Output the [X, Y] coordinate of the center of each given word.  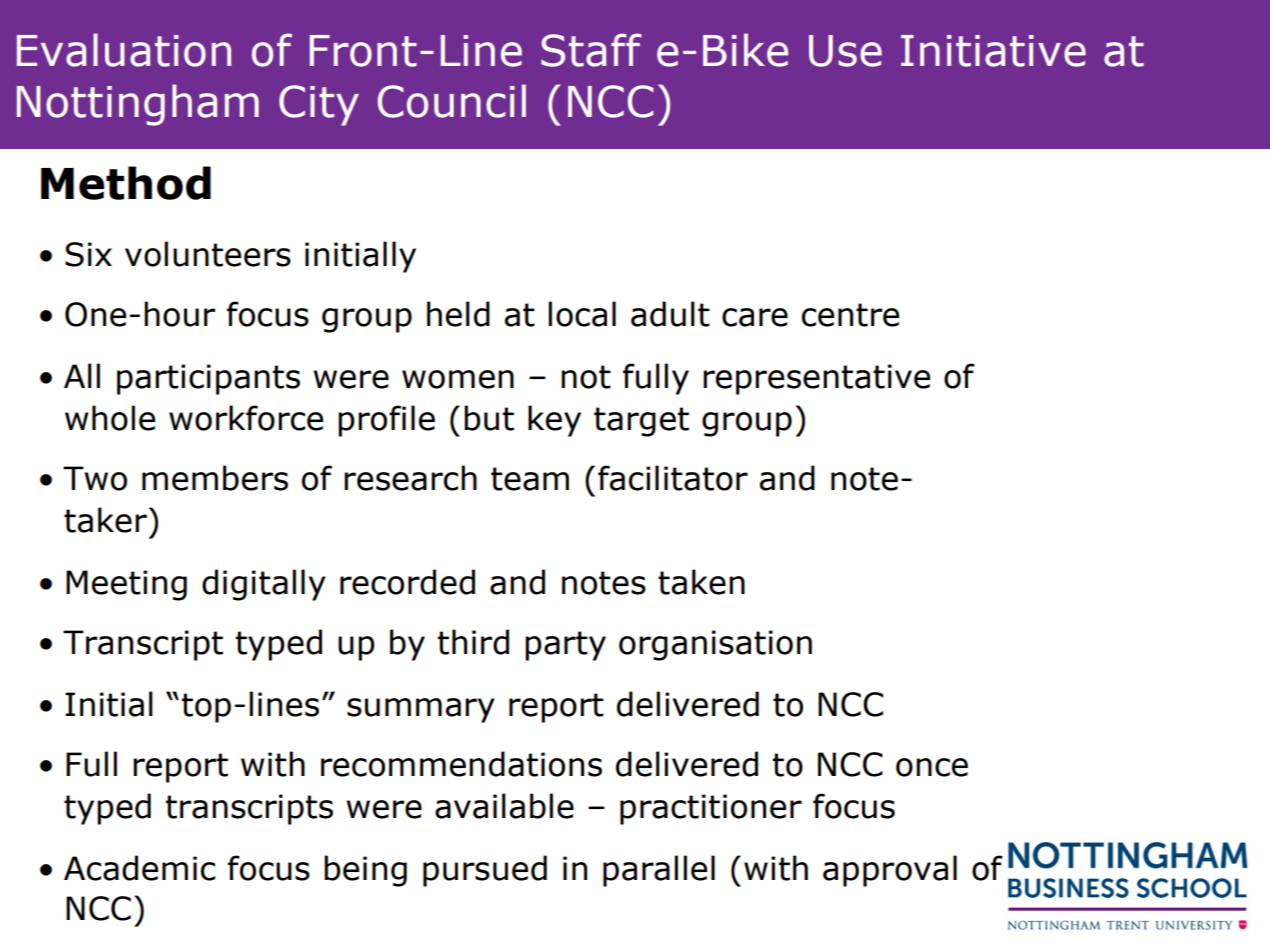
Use [845, 51]
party [565, 646]
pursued [485, 871]
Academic [139, 868]
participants [208, 379]
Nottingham [138, 105]
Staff [591, 50]
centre [850, 315]
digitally [264, 585]
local [582, 314]
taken [701, 582]
